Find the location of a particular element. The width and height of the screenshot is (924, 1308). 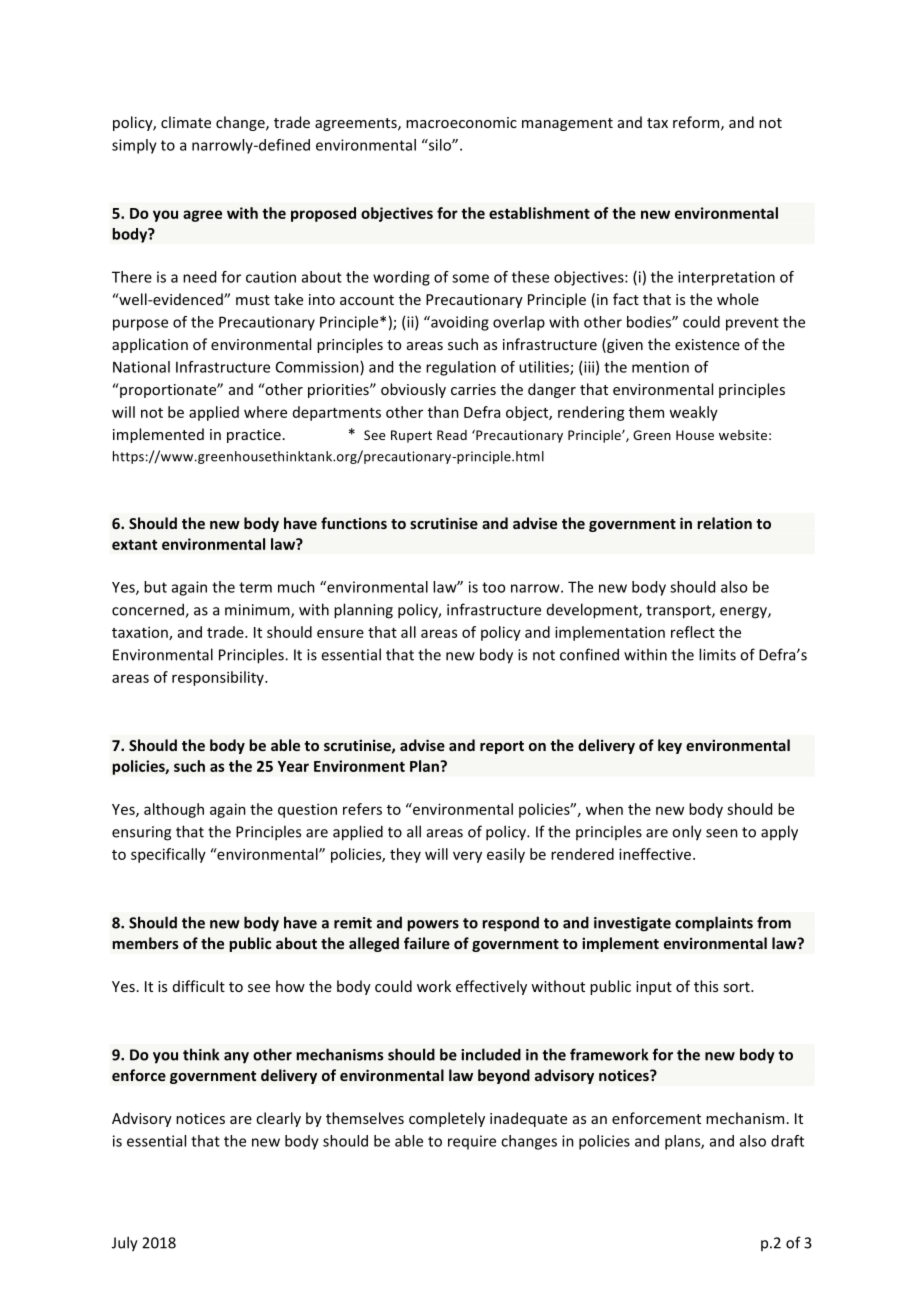

practice is located at coordinates (254, 436).
